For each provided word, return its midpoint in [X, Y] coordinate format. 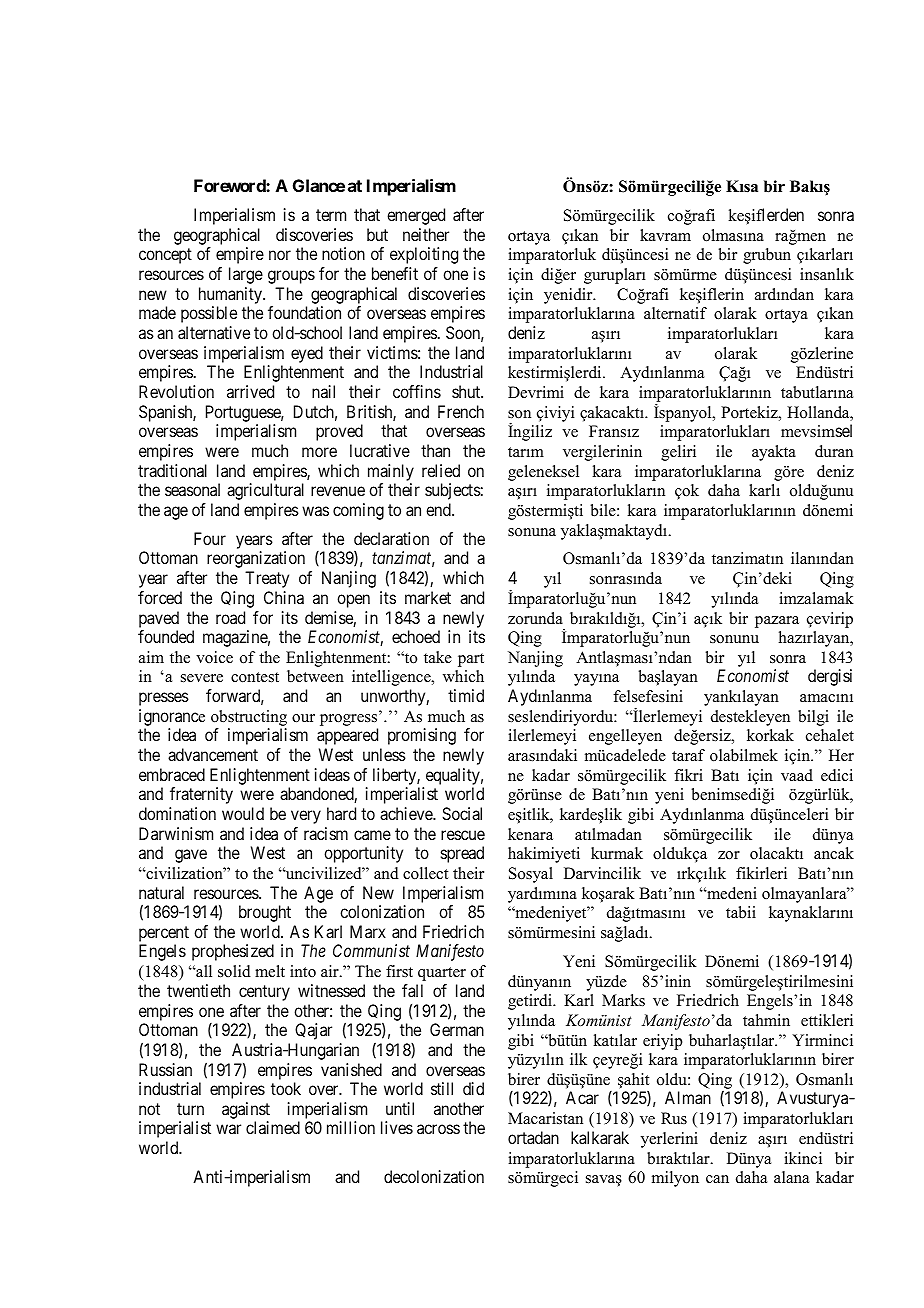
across [438, 1129]
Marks [623, 1000]
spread [462, 854]
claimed [273, 1127]
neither [426, 234]
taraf [688, 755]
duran [834, 451]
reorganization [256, 559]
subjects [453, 491]
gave [191, 856]
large [246, 275]
